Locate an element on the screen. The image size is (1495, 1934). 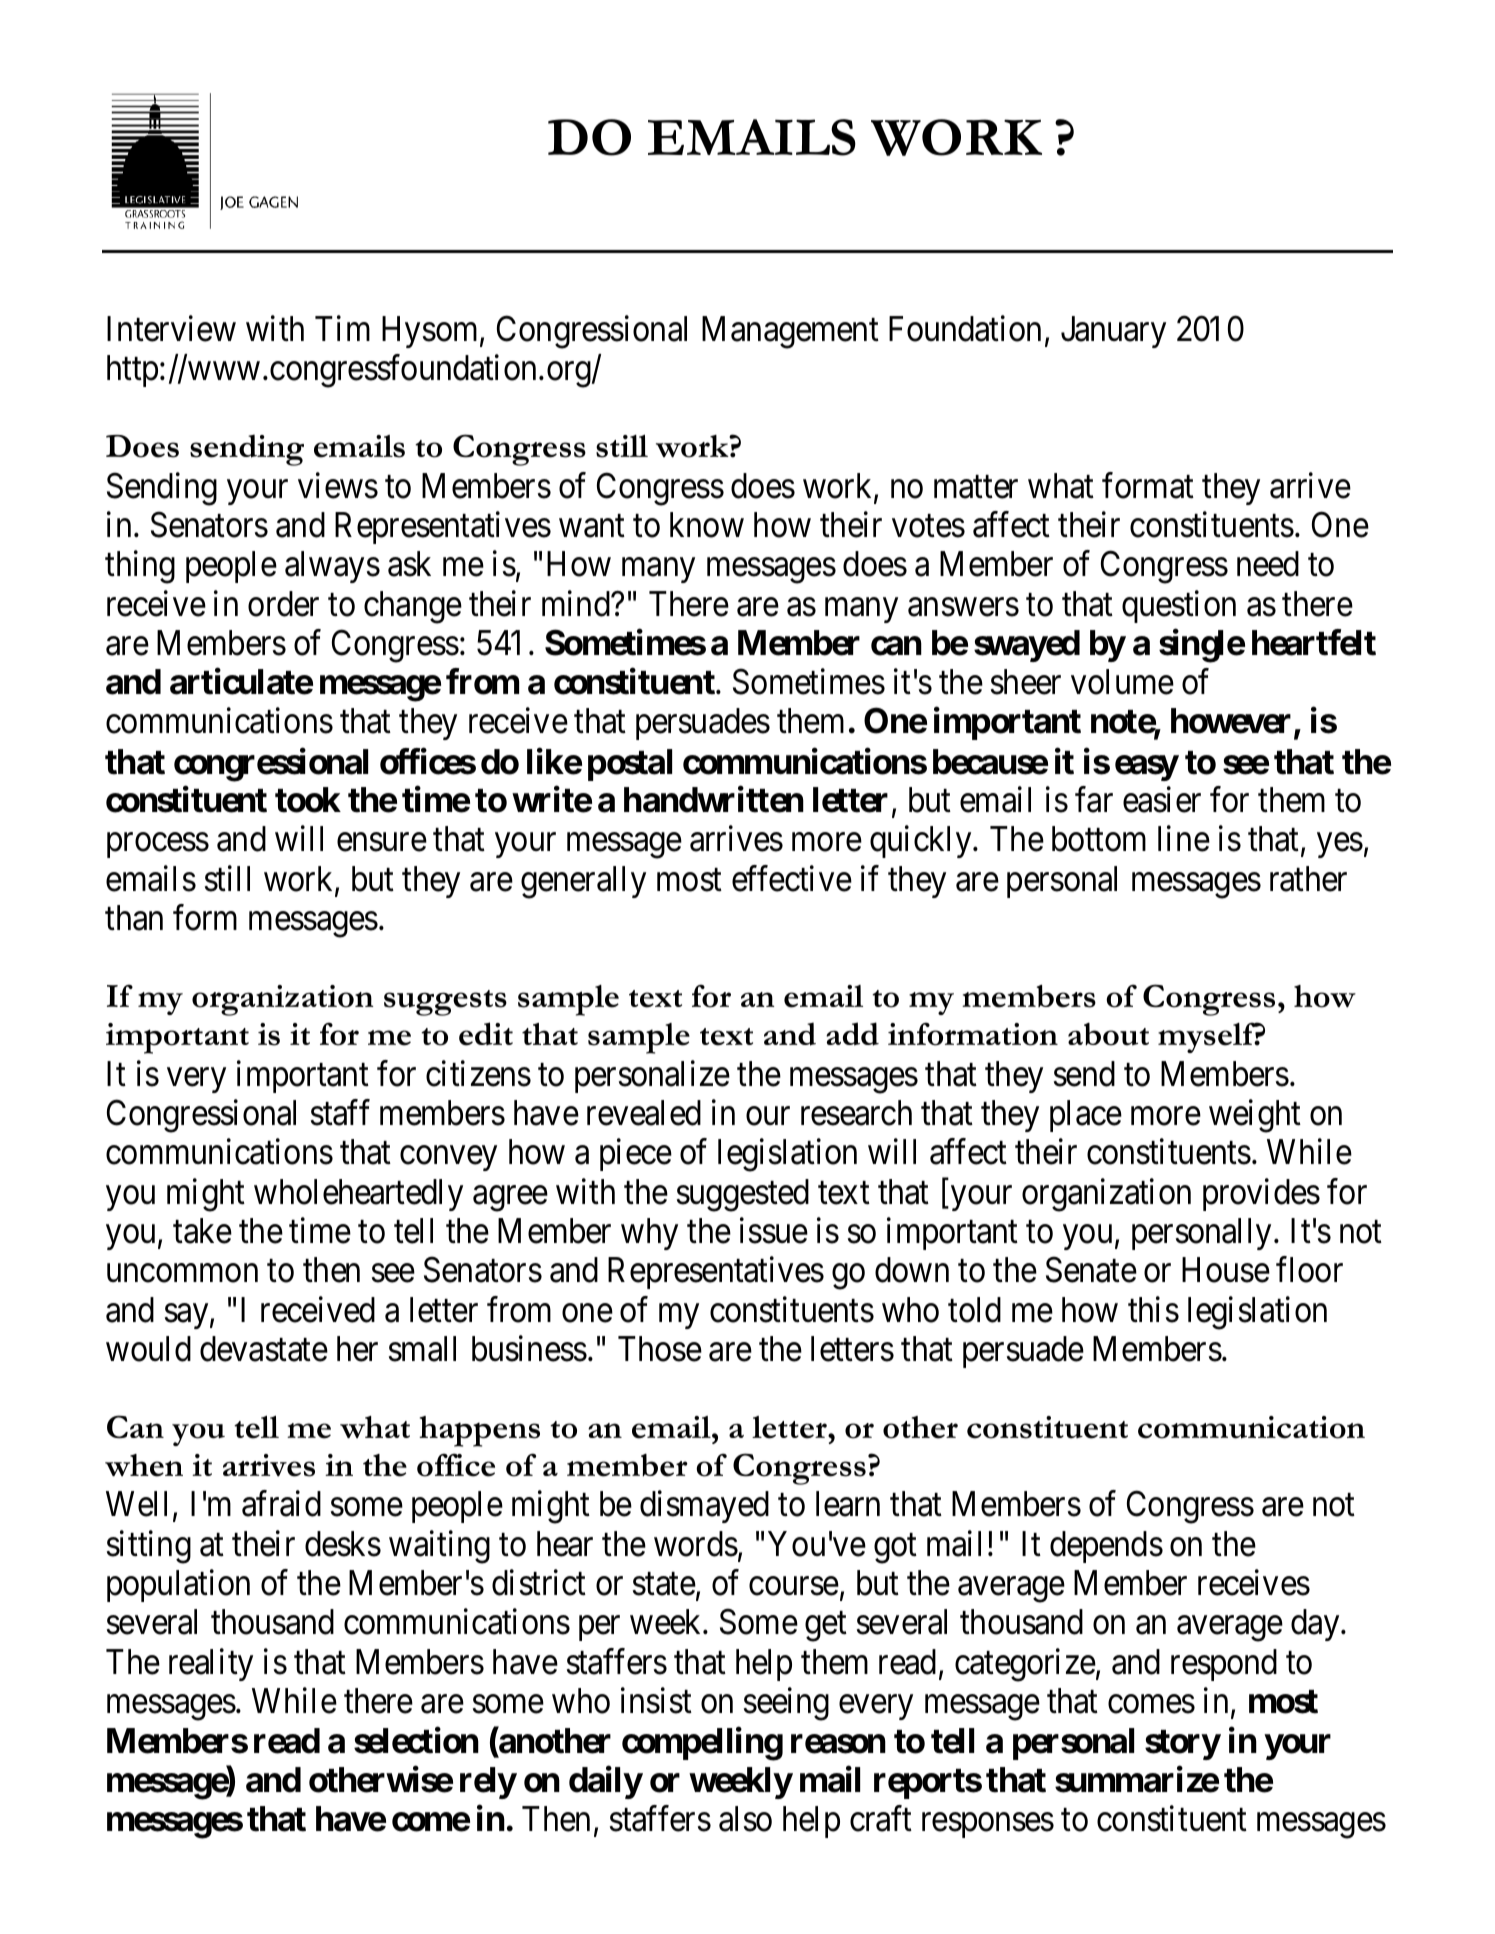
Interview is located at coordinates (171, 329).
